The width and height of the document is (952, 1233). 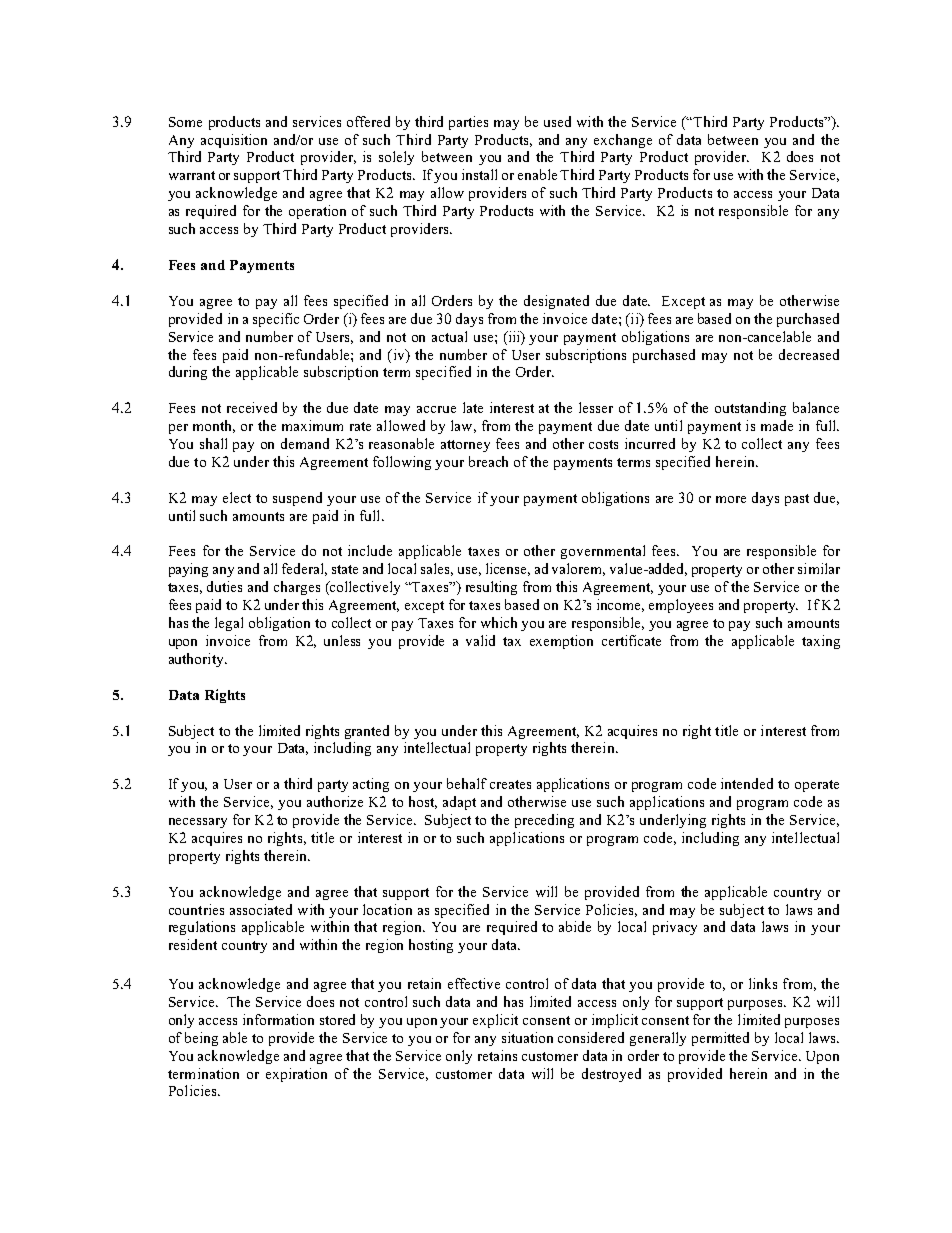 I want to click on acquisition, so click(x=234, y=141).
